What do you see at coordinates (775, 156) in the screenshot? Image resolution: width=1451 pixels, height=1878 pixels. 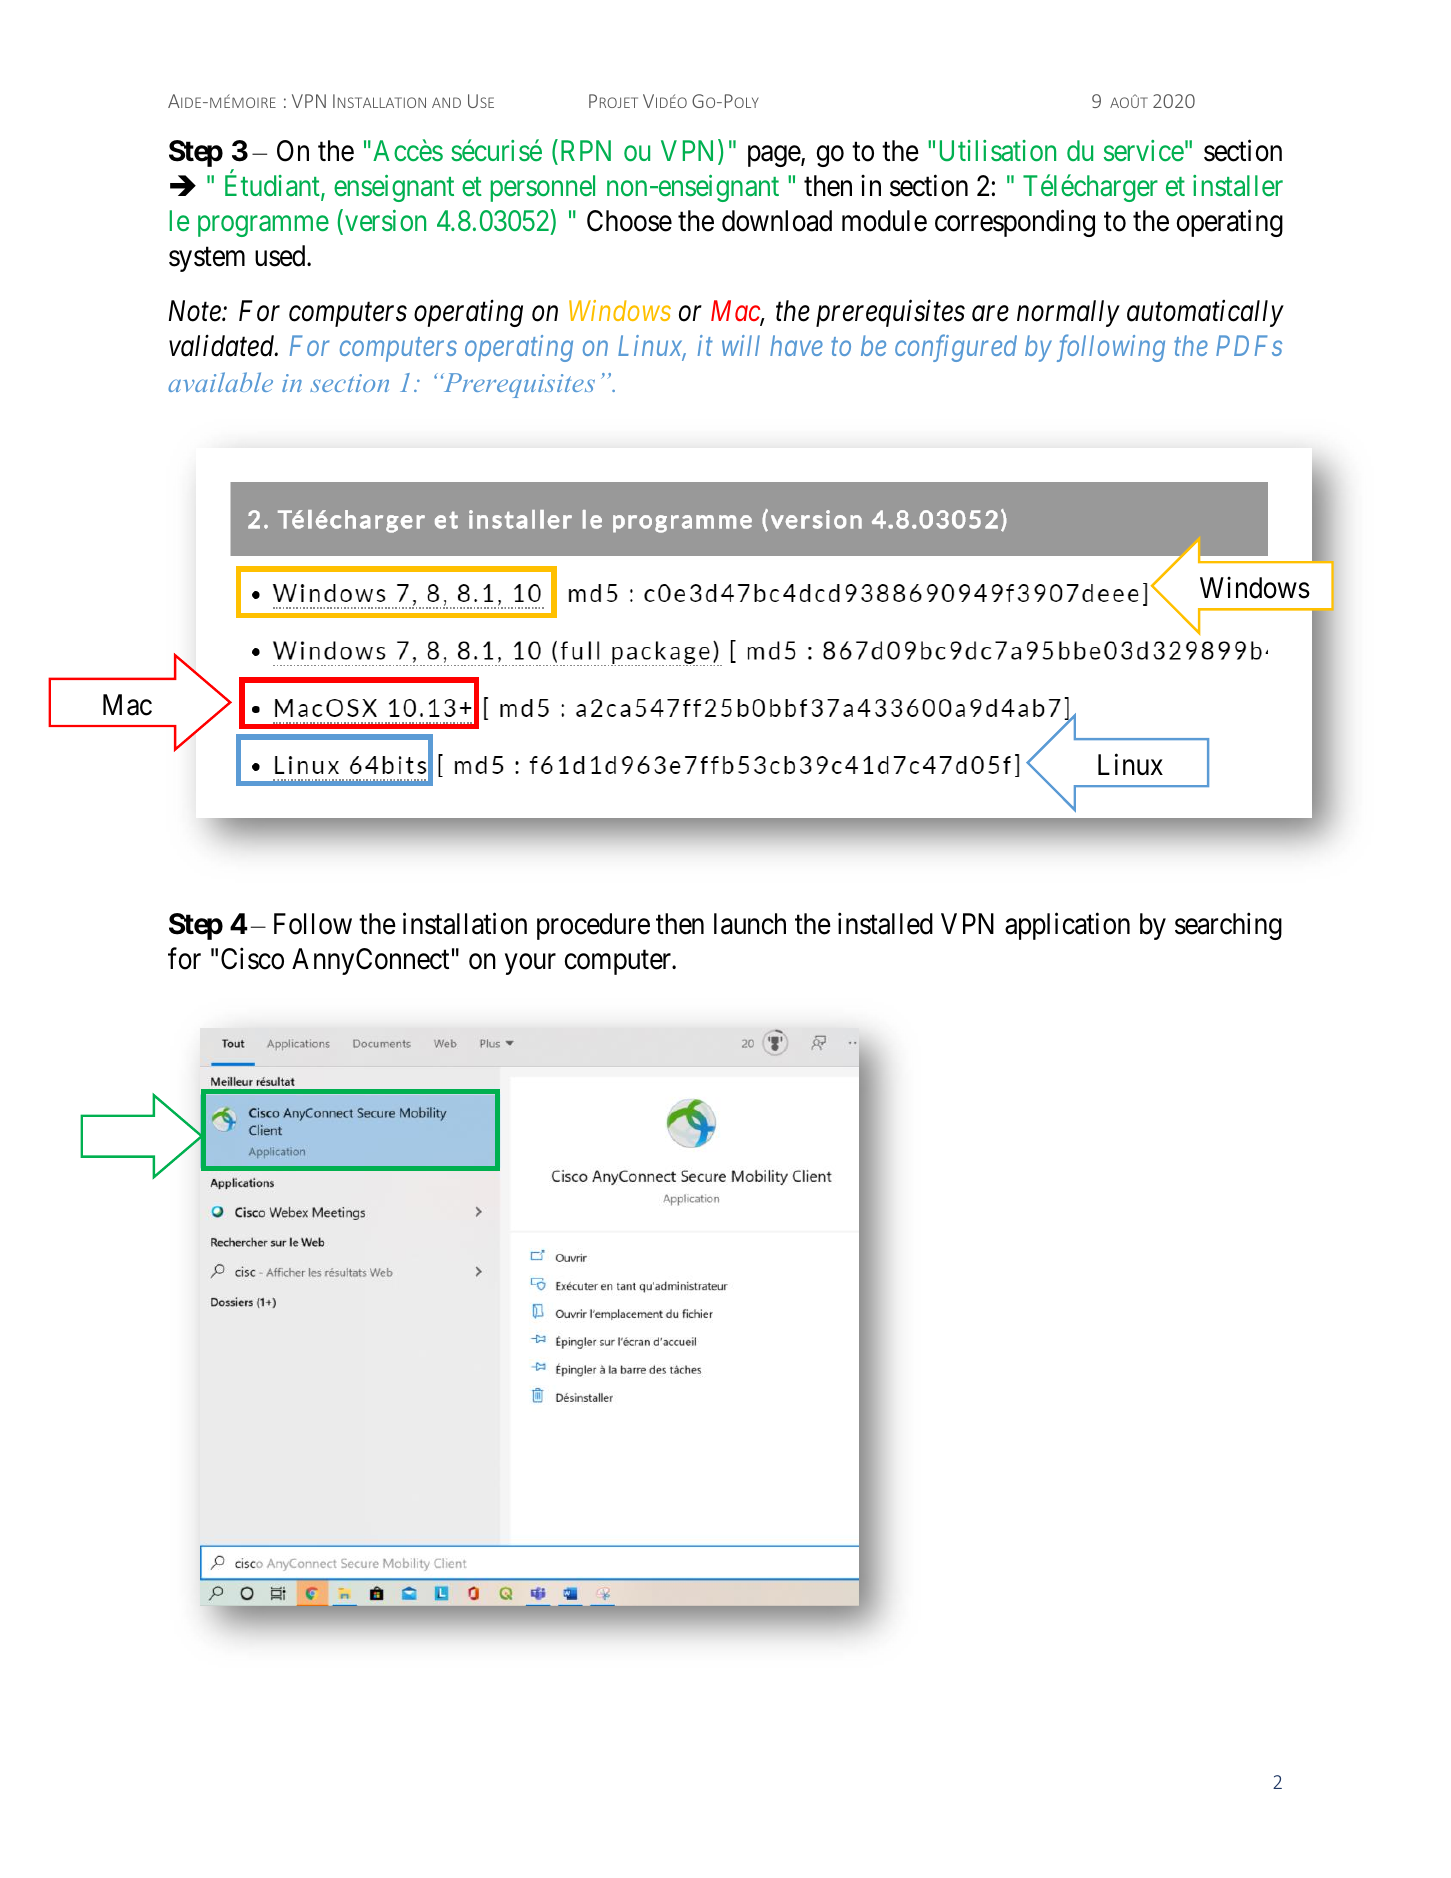 I see `page` at bounding box center [775, 156].
